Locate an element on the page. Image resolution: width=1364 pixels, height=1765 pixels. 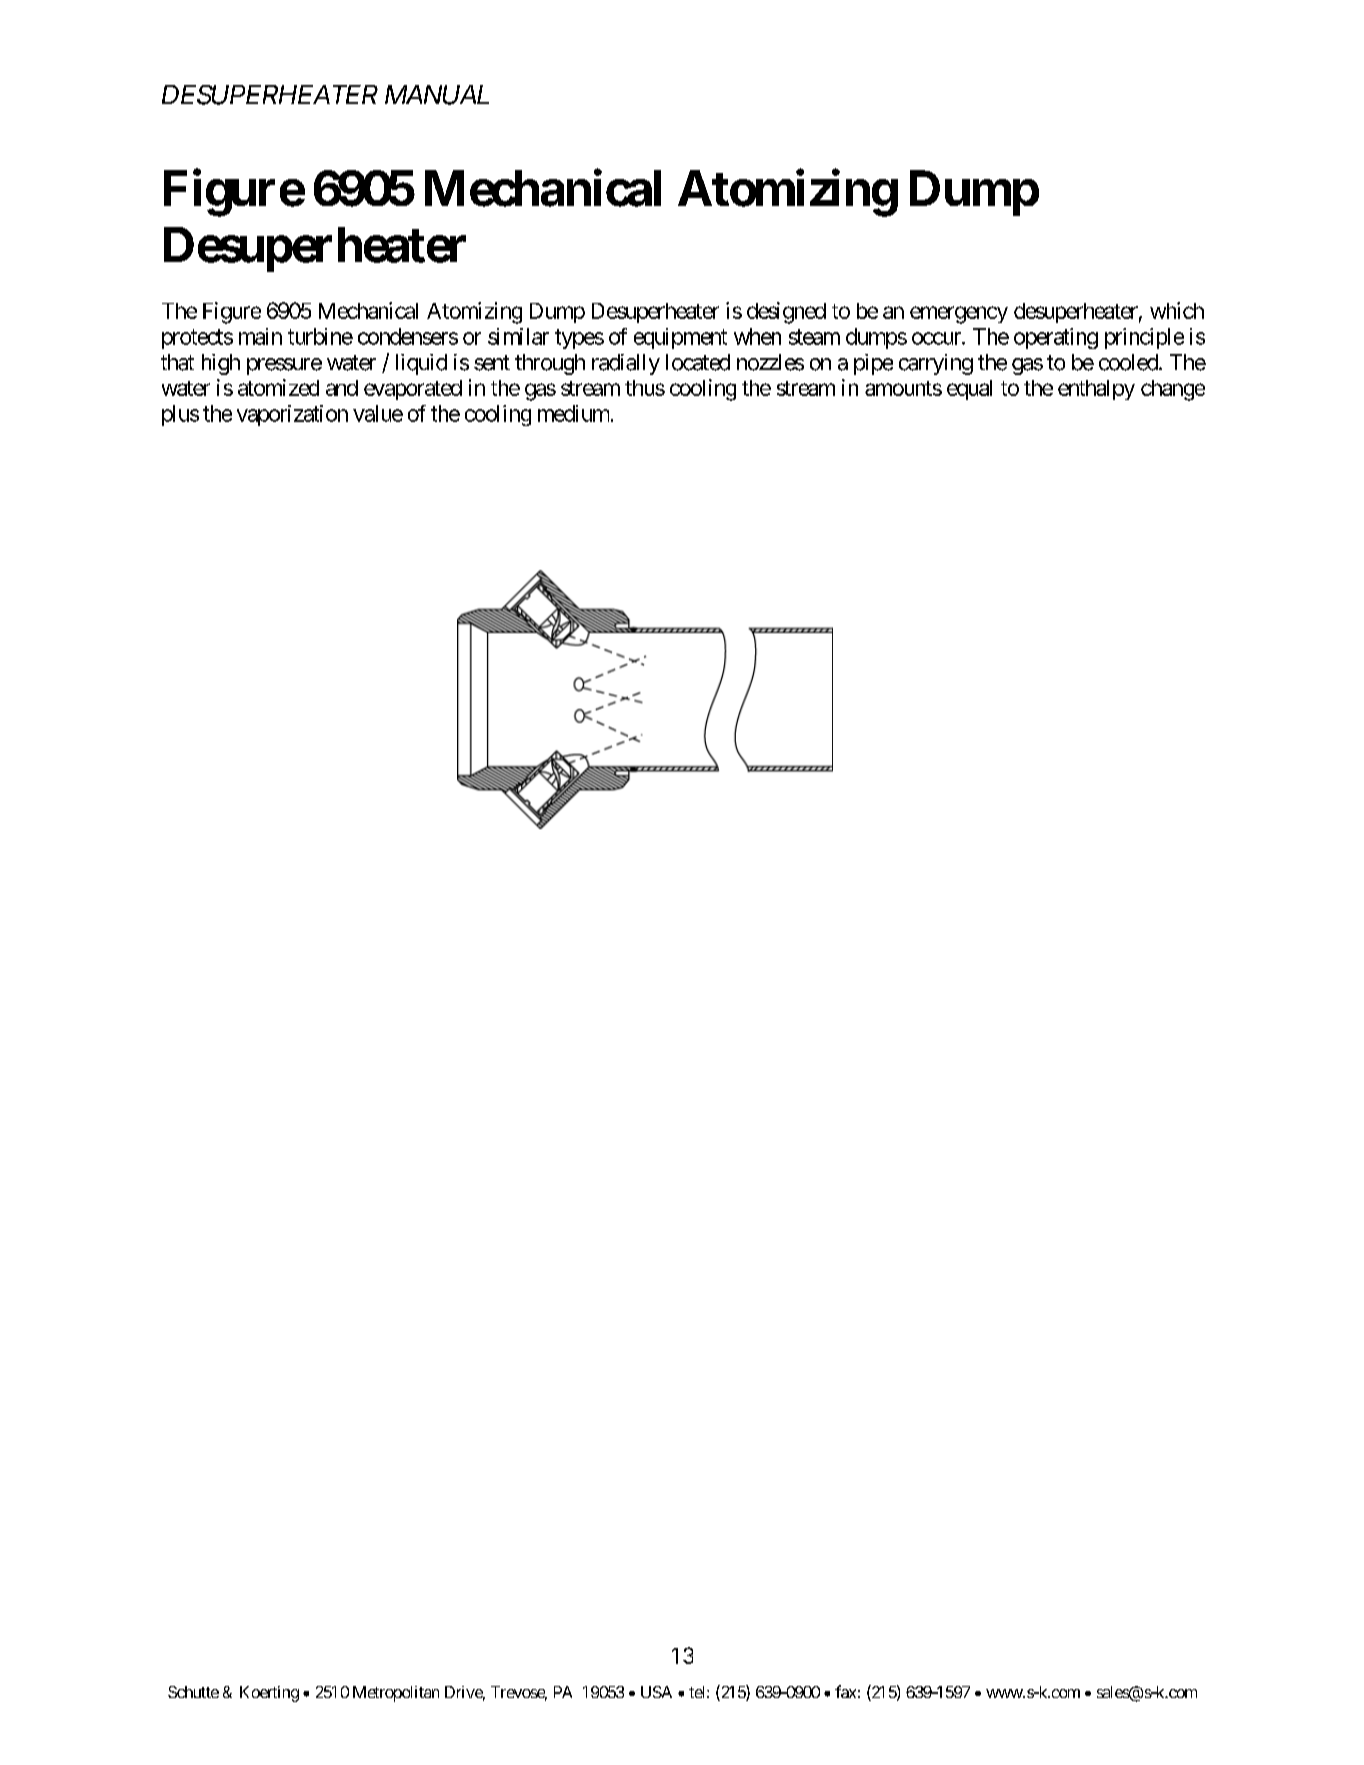
equal is located at coordinates (969, 390).
